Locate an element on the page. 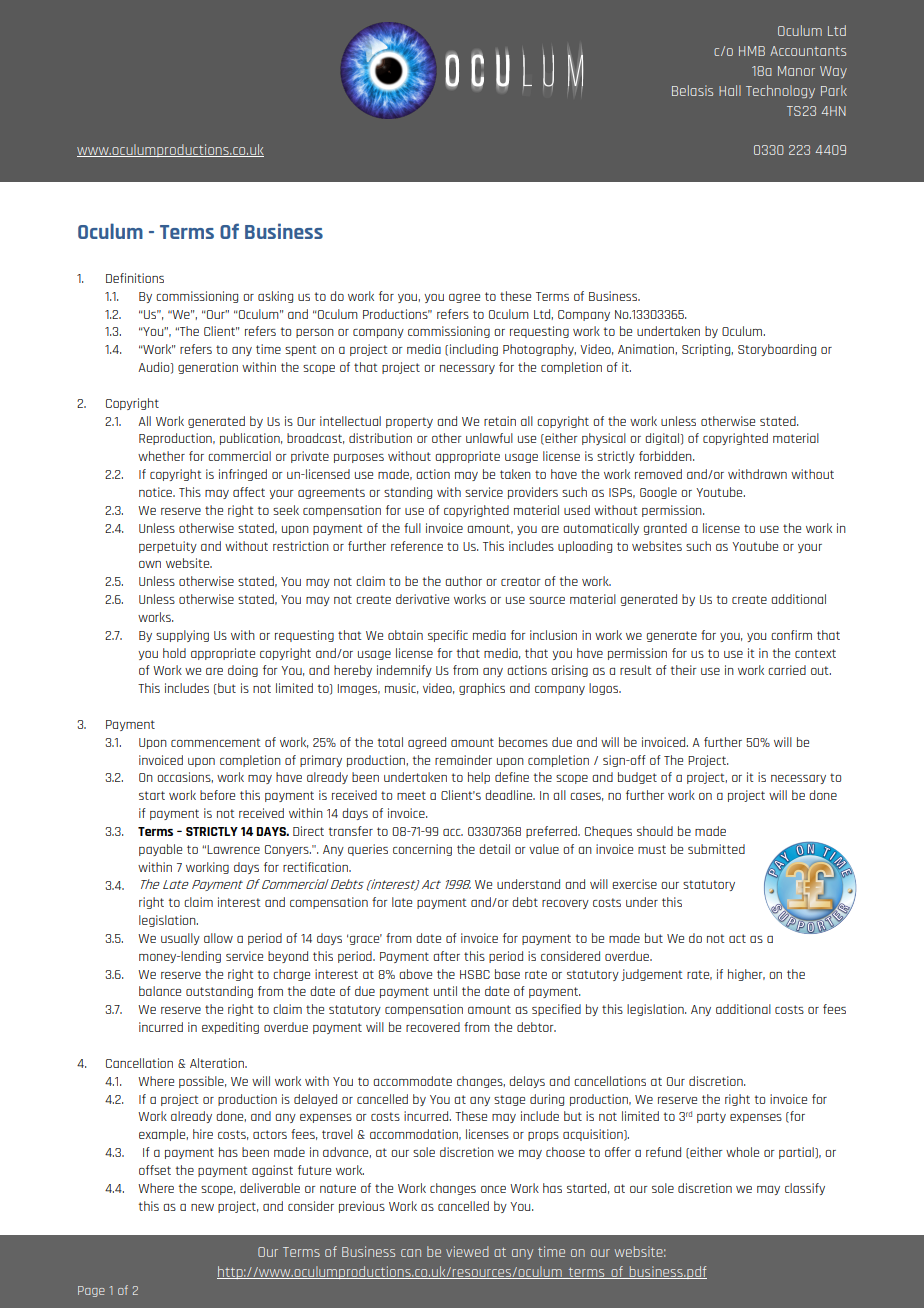 This document has height=1308, width=924. Hall is located at coordinates (730, 90).
